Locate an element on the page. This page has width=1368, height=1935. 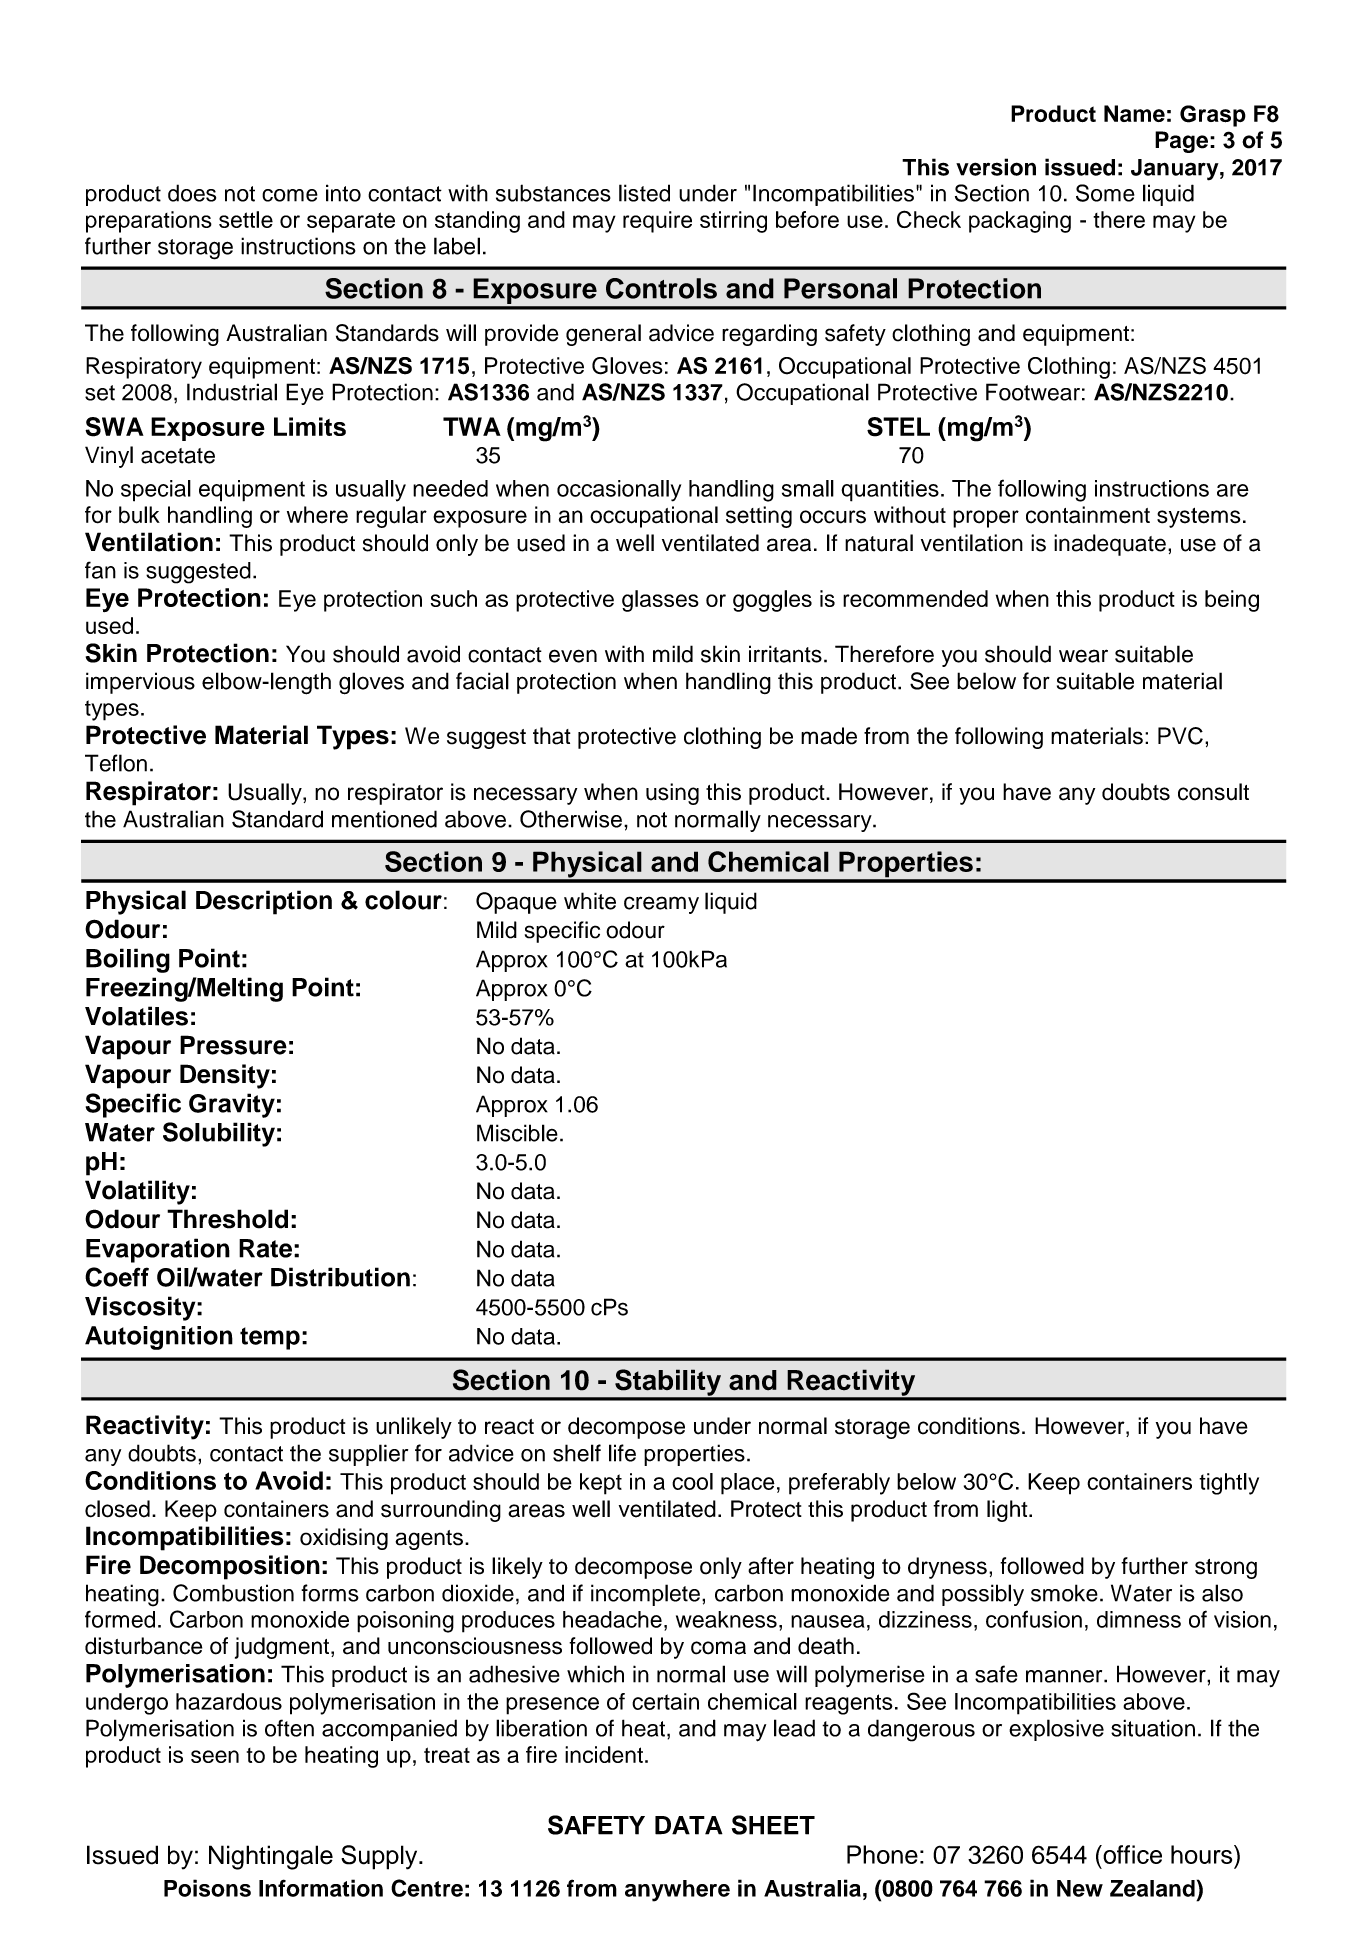
tightly is located at coordinates (1229, 1484).
